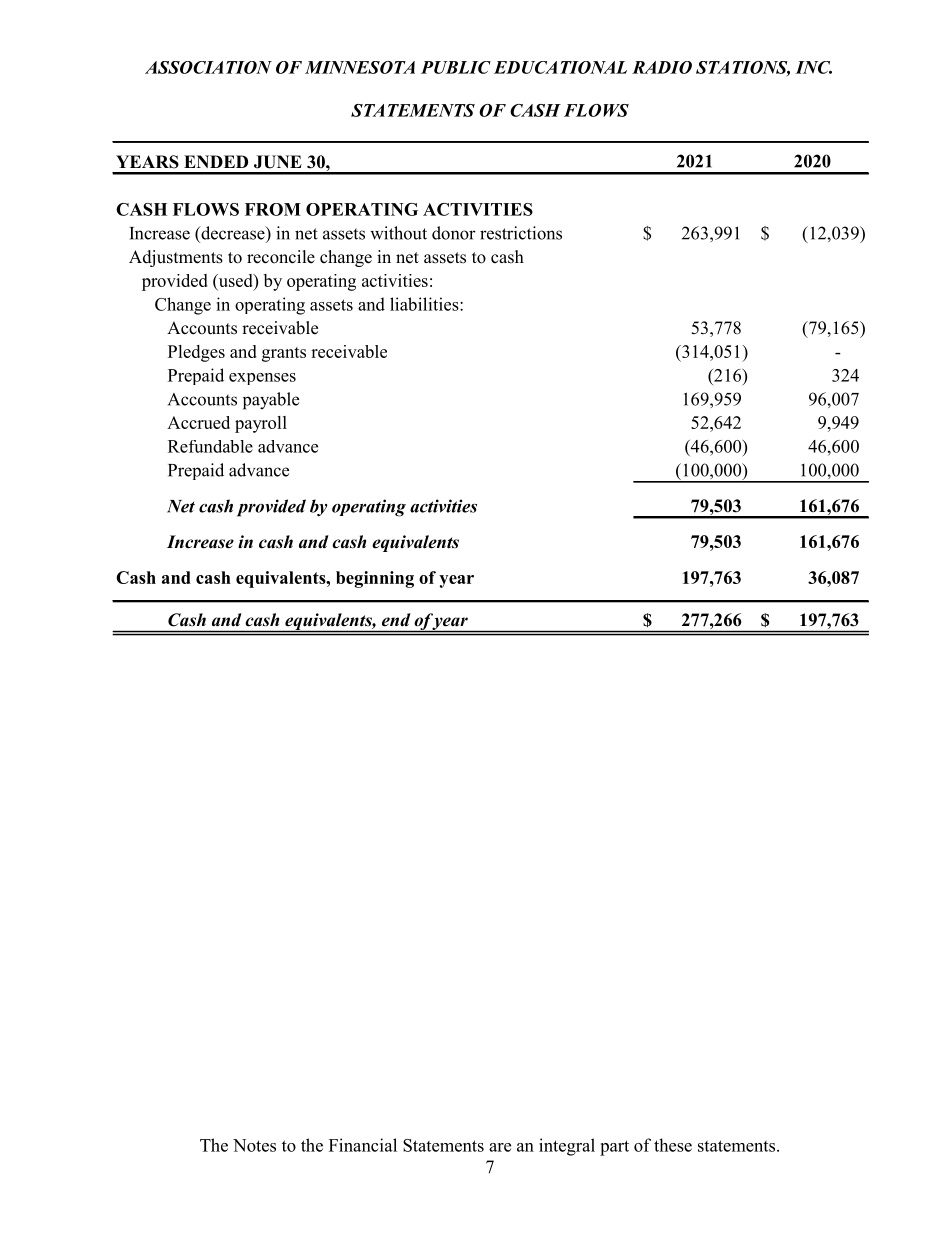 The width and height of the screenshot is (952, 1233). What do you see at coordinates (261, 424) in the screenshot?
I see `payroll` at bounding box center [261, 424].
